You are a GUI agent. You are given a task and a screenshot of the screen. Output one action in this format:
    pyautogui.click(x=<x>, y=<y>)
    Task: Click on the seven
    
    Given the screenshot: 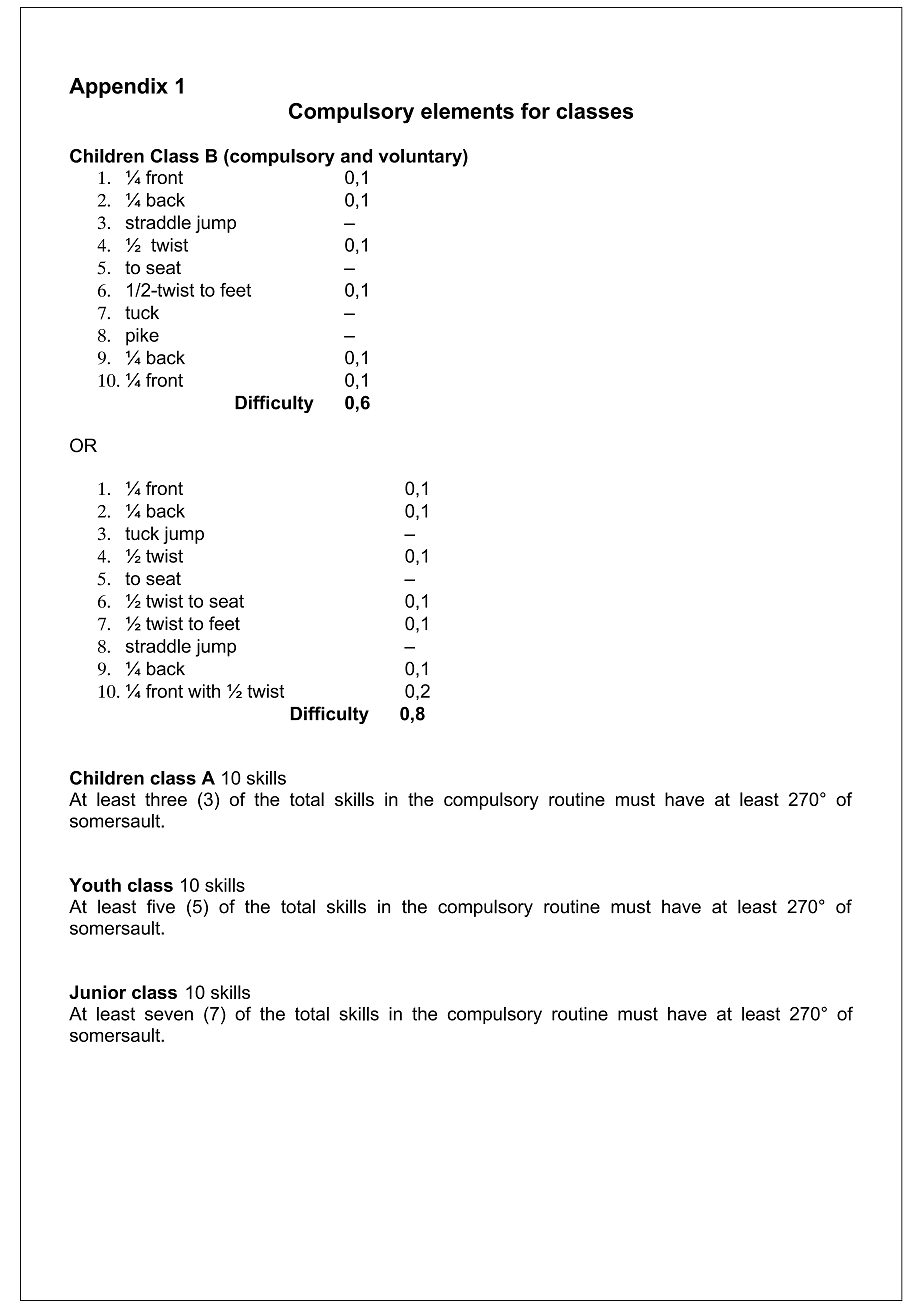 What is the action you would take?
    pyautogui.click(x=169, y=1015)
